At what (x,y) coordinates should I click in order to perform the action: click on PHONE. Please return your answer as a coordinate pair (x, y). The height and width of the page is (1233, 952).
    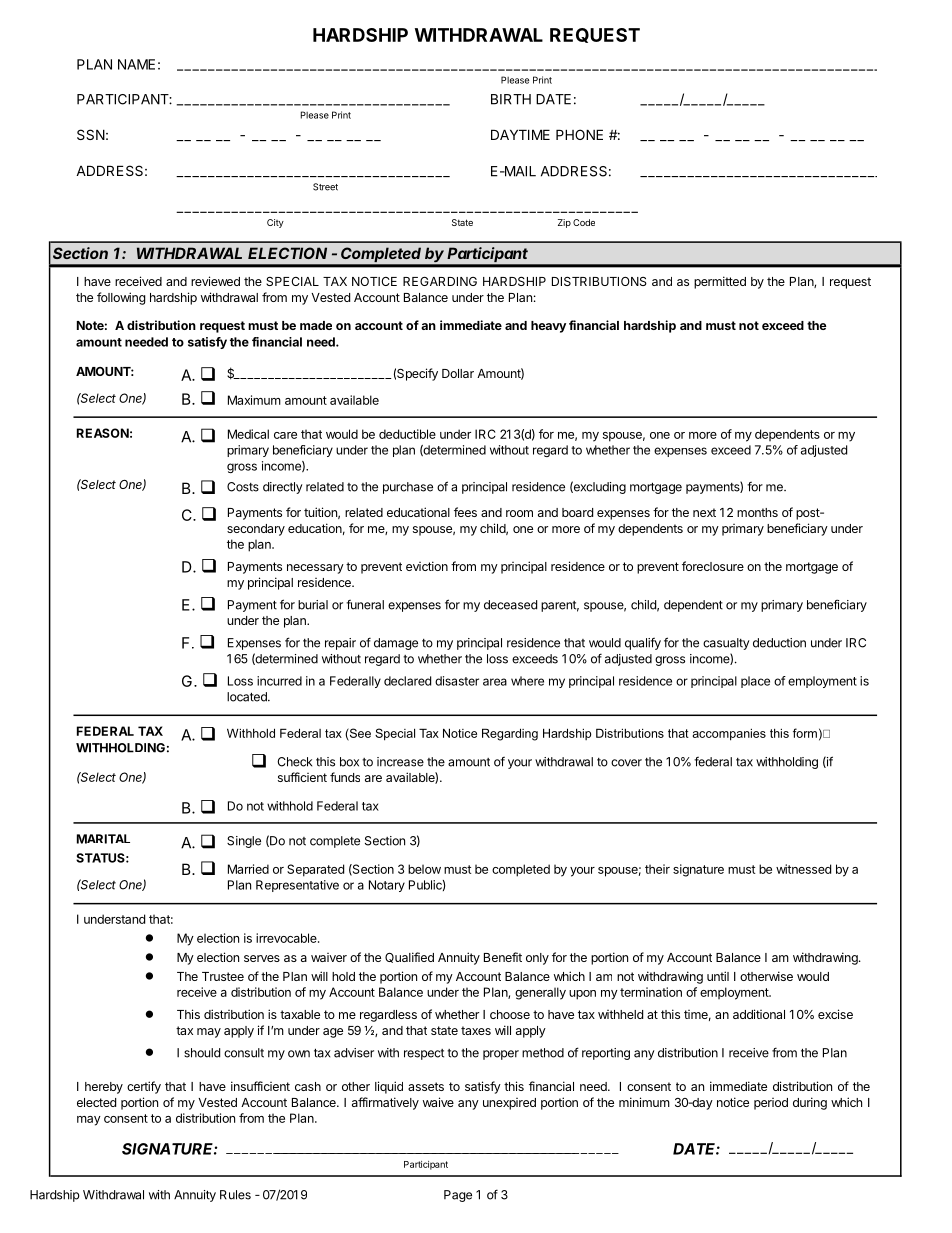
    Looking at the image, I should click on (579, 134).
